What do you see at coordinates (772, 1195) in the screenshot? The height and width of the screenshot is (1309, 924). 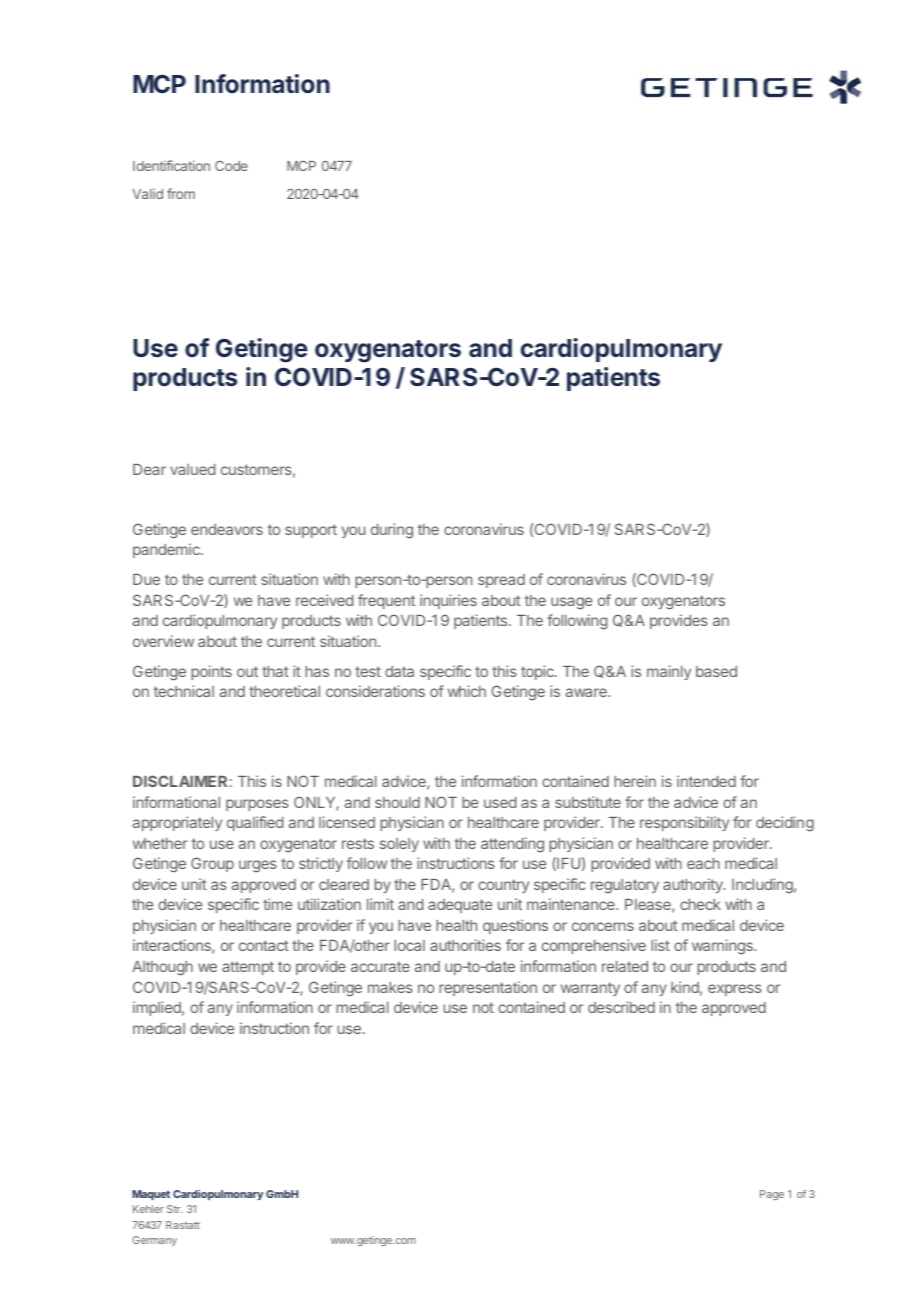 I see `Page` at bounding box center [772, 1195].
